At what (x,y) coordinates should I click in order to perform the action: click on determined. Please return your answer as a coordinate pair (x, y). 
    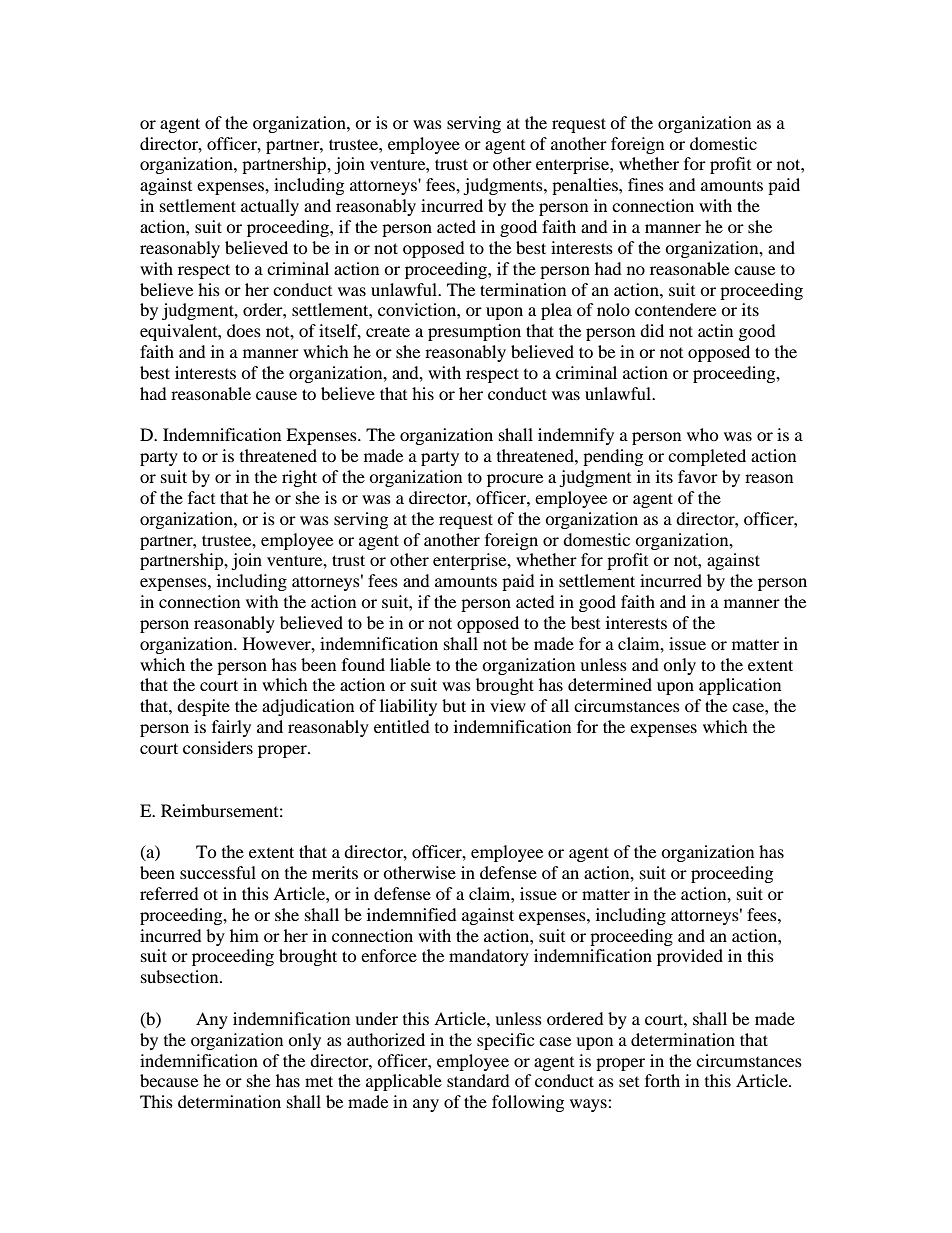
    Looking at the image, I should click on (610, 684).
